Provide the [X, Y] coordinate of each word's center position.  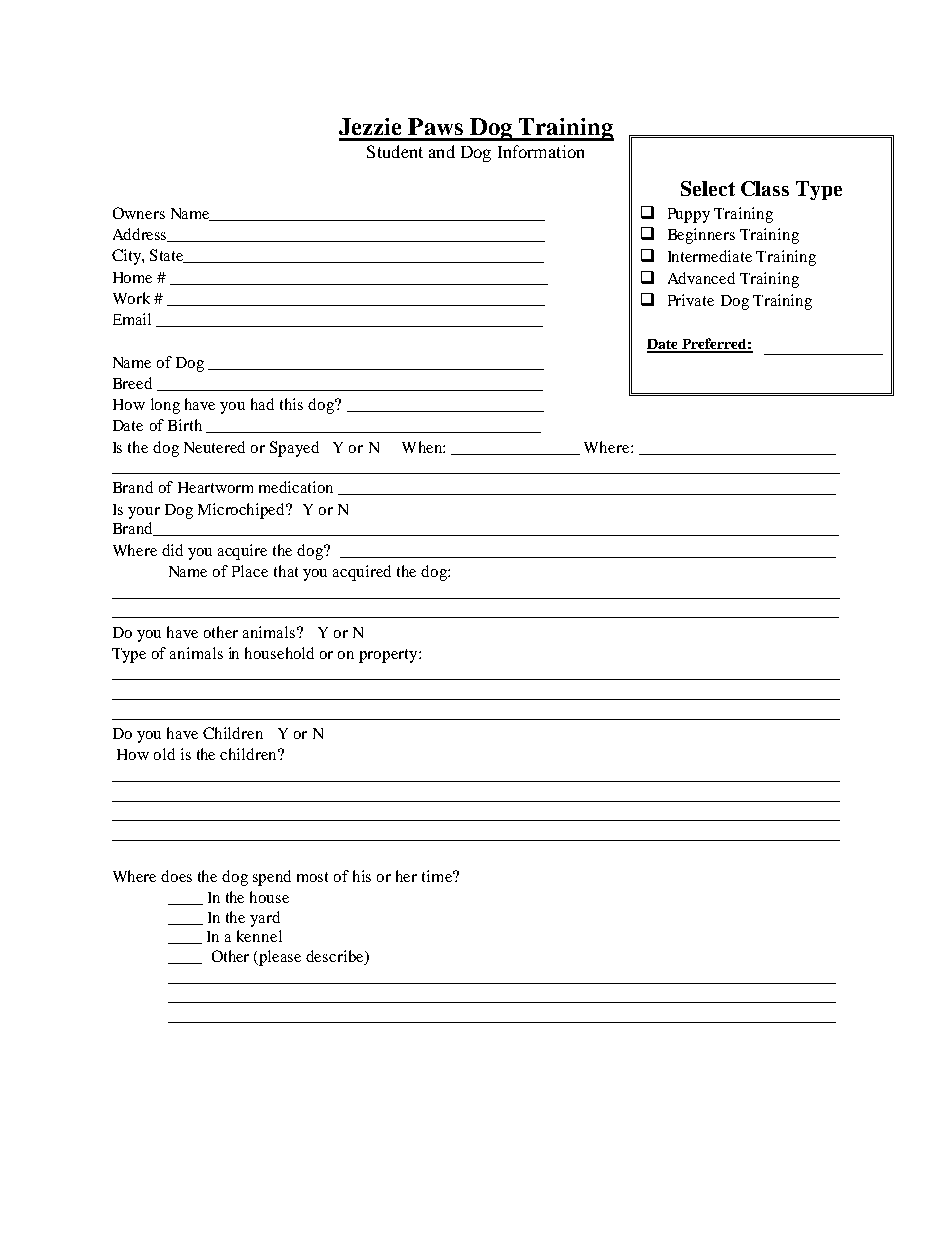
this [291, 404]
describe [336, 957]
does [176, 876]
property [389, 656]
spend [272, 878]
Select [708, 188]
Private [691, 300]
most [312, 877]
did [172, 550]
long [165, 406]
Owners [139, 213]
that [286, 571]
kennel [259, 936]
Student [395, 151]
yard [265, 919]
